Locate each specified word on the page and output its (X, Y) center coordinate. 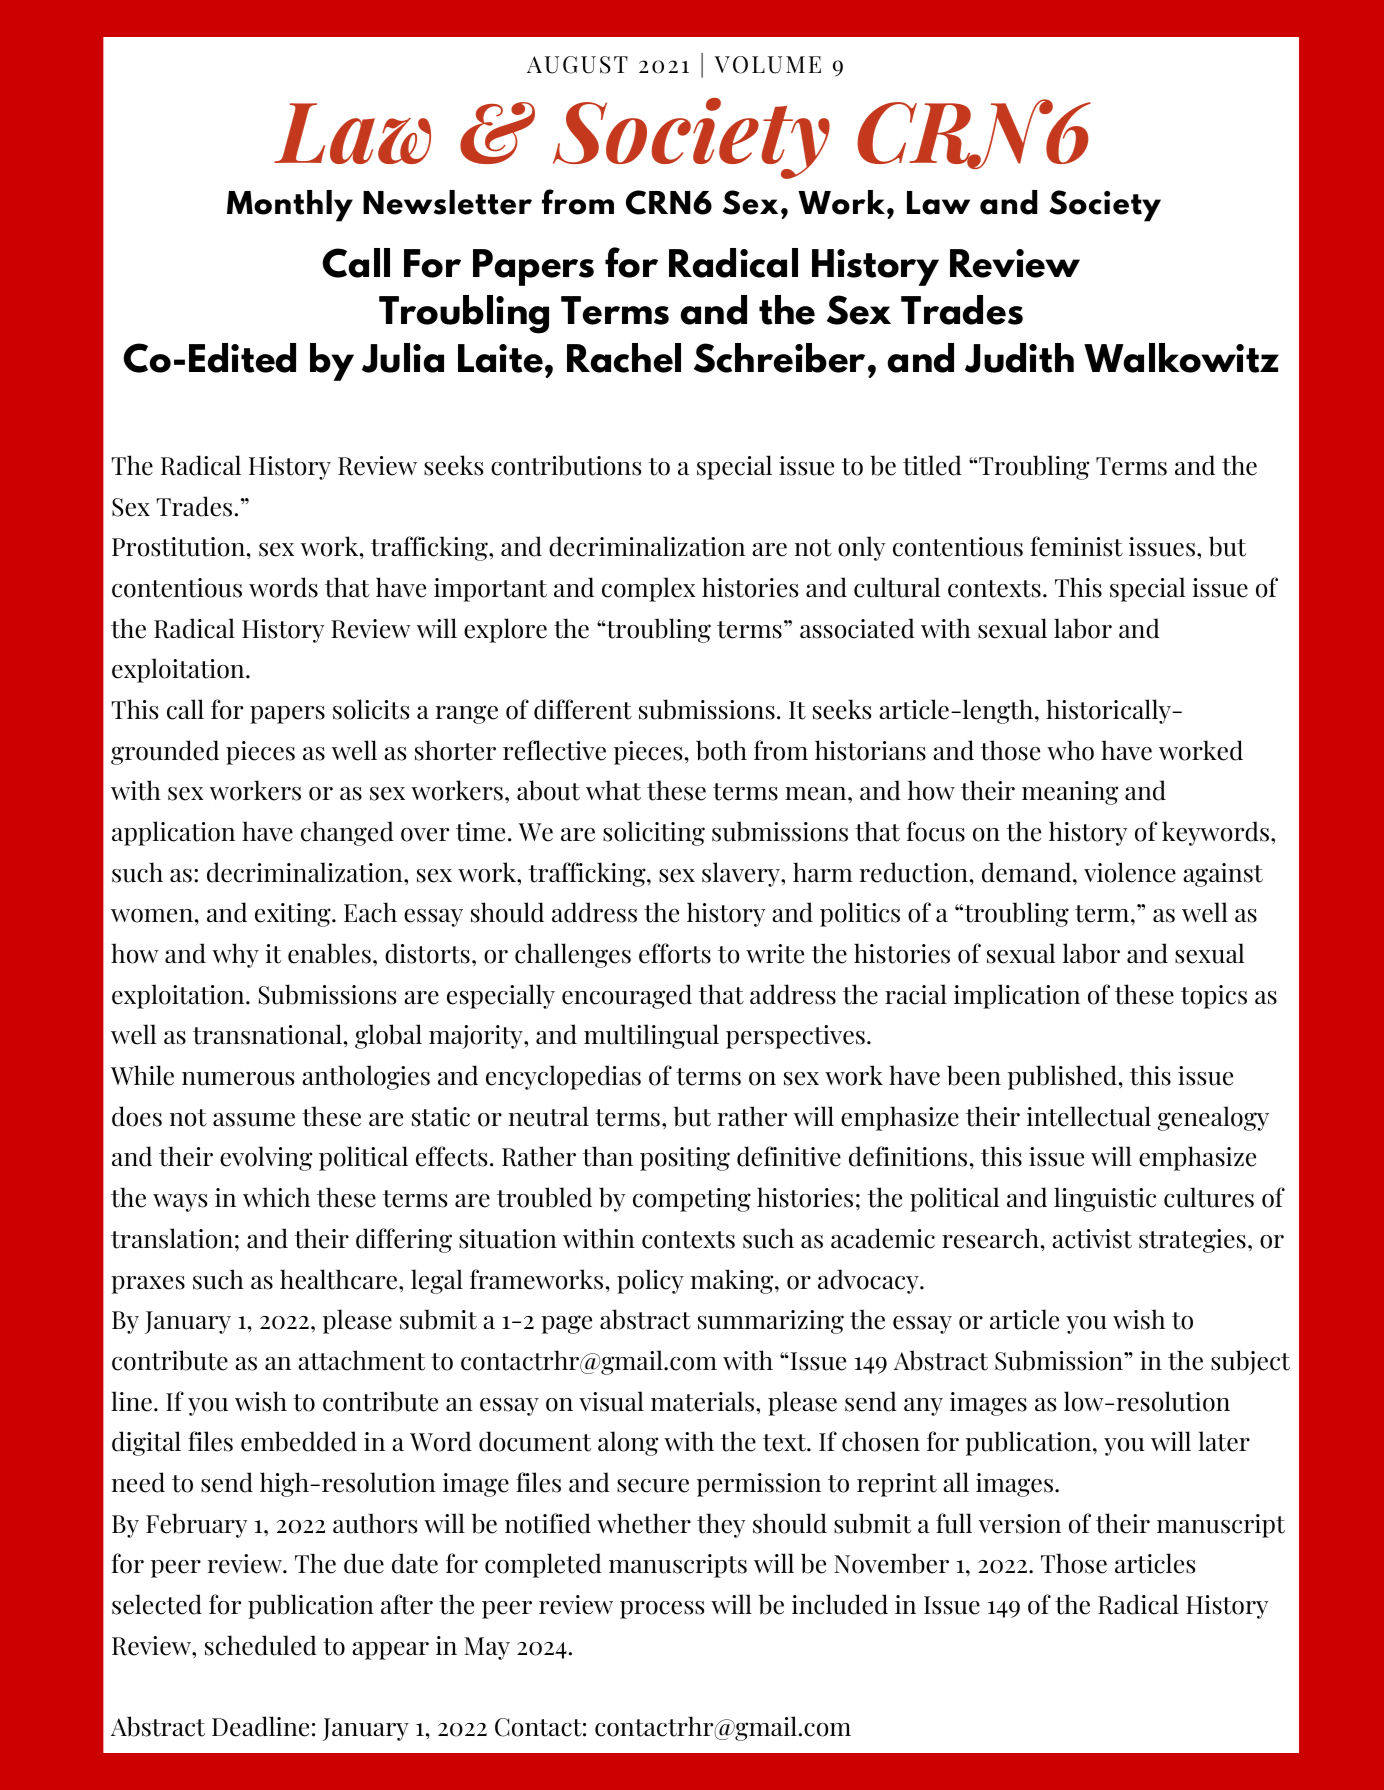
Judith (1019, 358)
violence (1130, 872)
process (662, 1610)
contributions (566, 465)
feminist (1077, 546)
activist (1092, 1239)
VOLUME (767, 65)
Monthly (290, 206)
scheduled (261, 1645)
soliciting (654, 833)
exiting (294, 915)
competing (692, 1200)
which (276, 1197)
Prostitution (178, 547)
